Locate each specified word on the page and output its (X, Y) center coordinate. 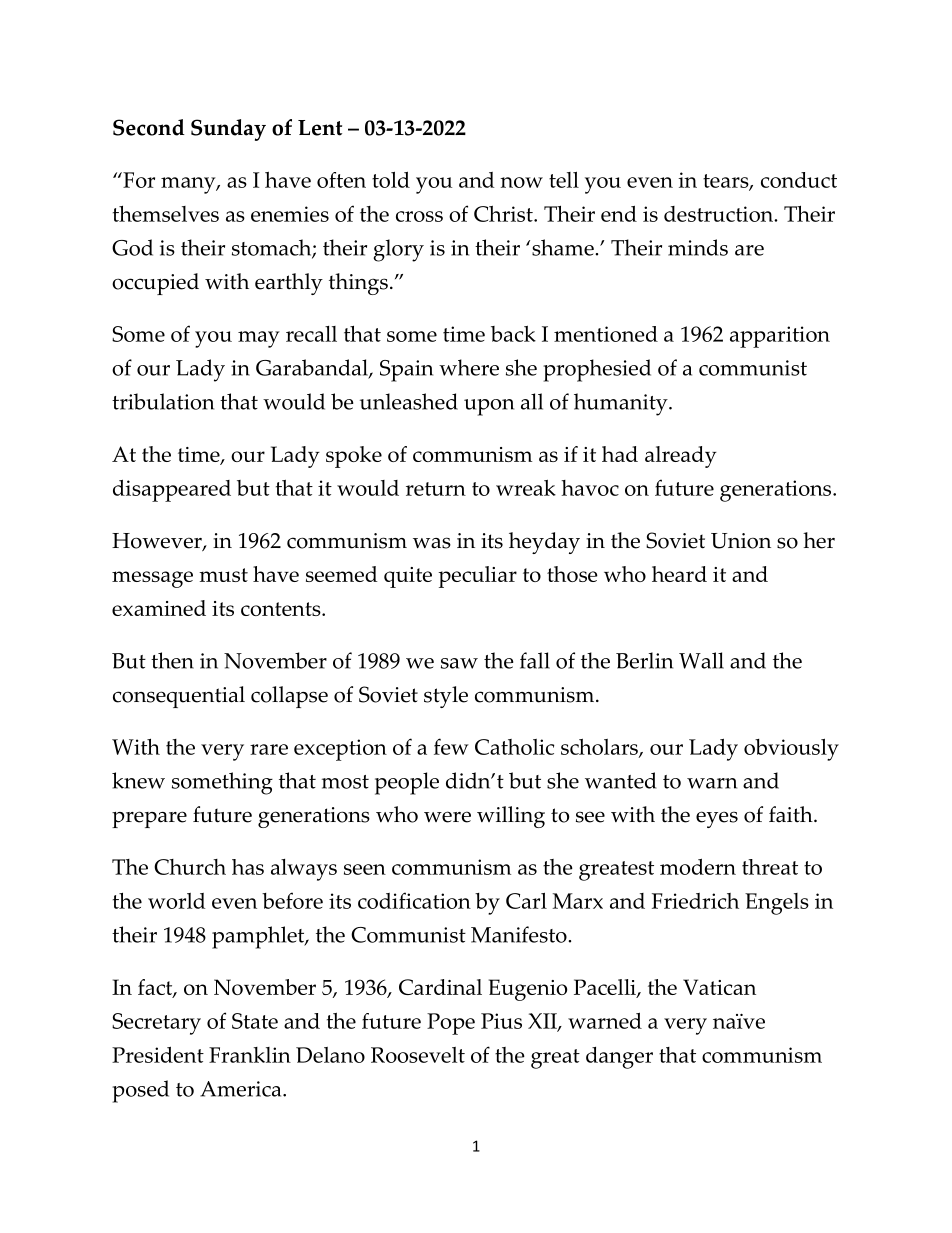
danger (619, 1058)
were (447, 817)
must (223, 575)
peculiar (477, 577)
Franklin (250, 1055)
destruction (720, 214)
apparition (780, 337)
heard (679, 574)
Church (190, 867)
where (469, 367)
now (521, 182)
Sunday (228, 130)
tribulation (163, 401)
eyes (717, 819)
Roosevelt (418, 1055)
